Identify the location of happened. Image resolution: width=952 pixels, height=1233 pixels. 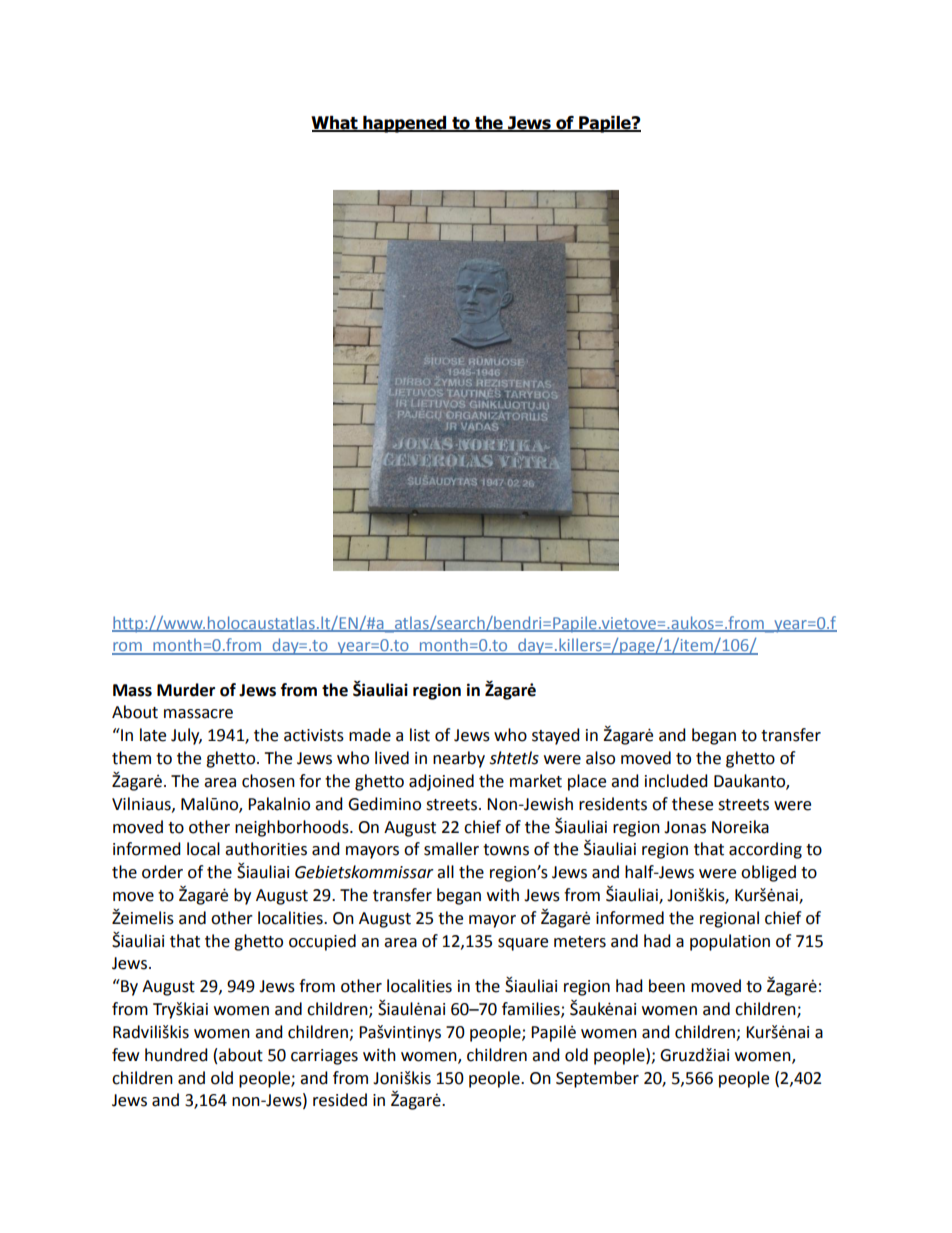
(405, 124).
